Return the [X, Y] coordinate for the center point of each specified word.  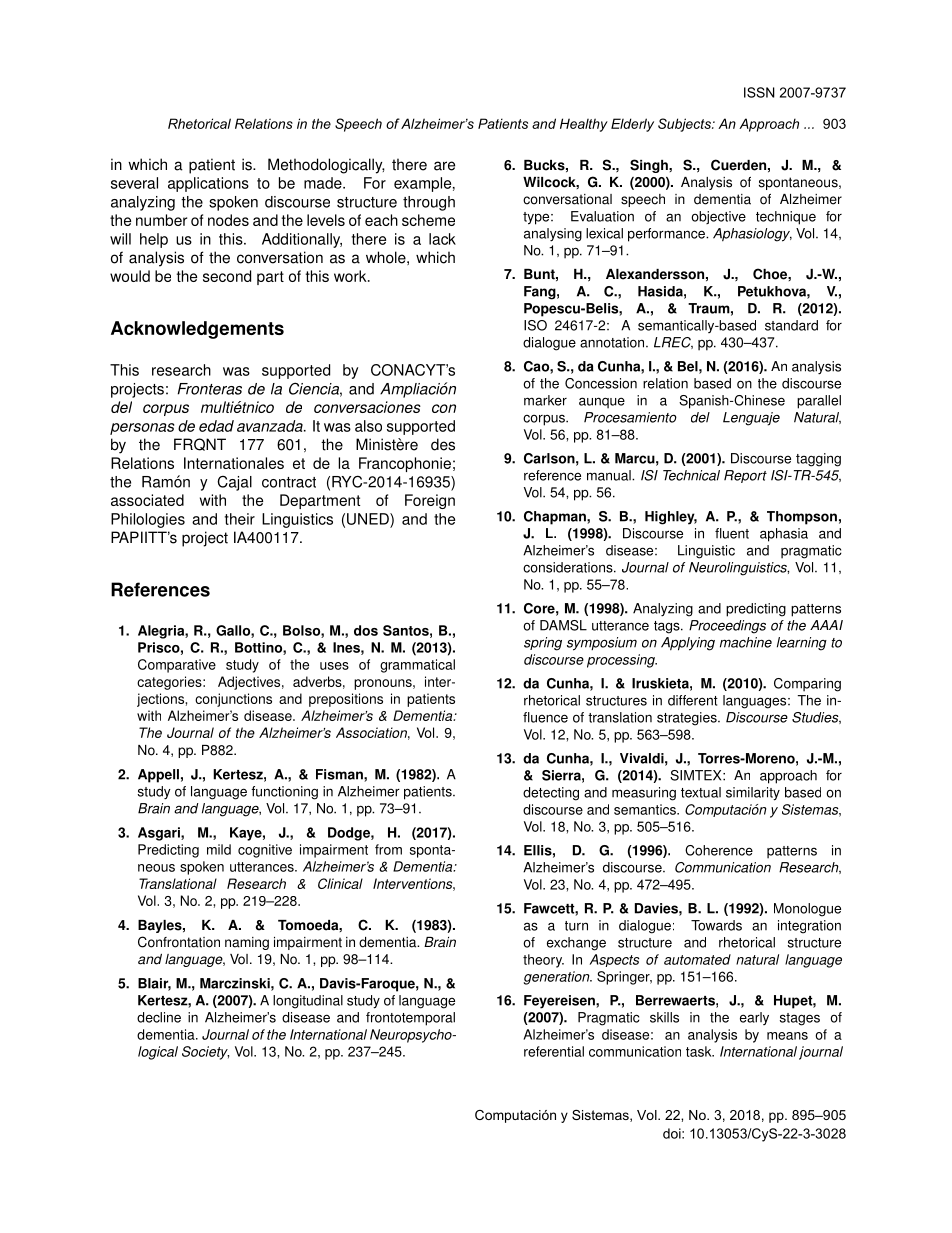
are [444, 166]
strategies [688, 719]
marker [545, 400]
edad [216, 426]
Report [745, 476]
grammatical [417, 666]
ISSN [759, 92]
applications [208, 184]
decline [159, 1017]
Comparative [177, 666]
